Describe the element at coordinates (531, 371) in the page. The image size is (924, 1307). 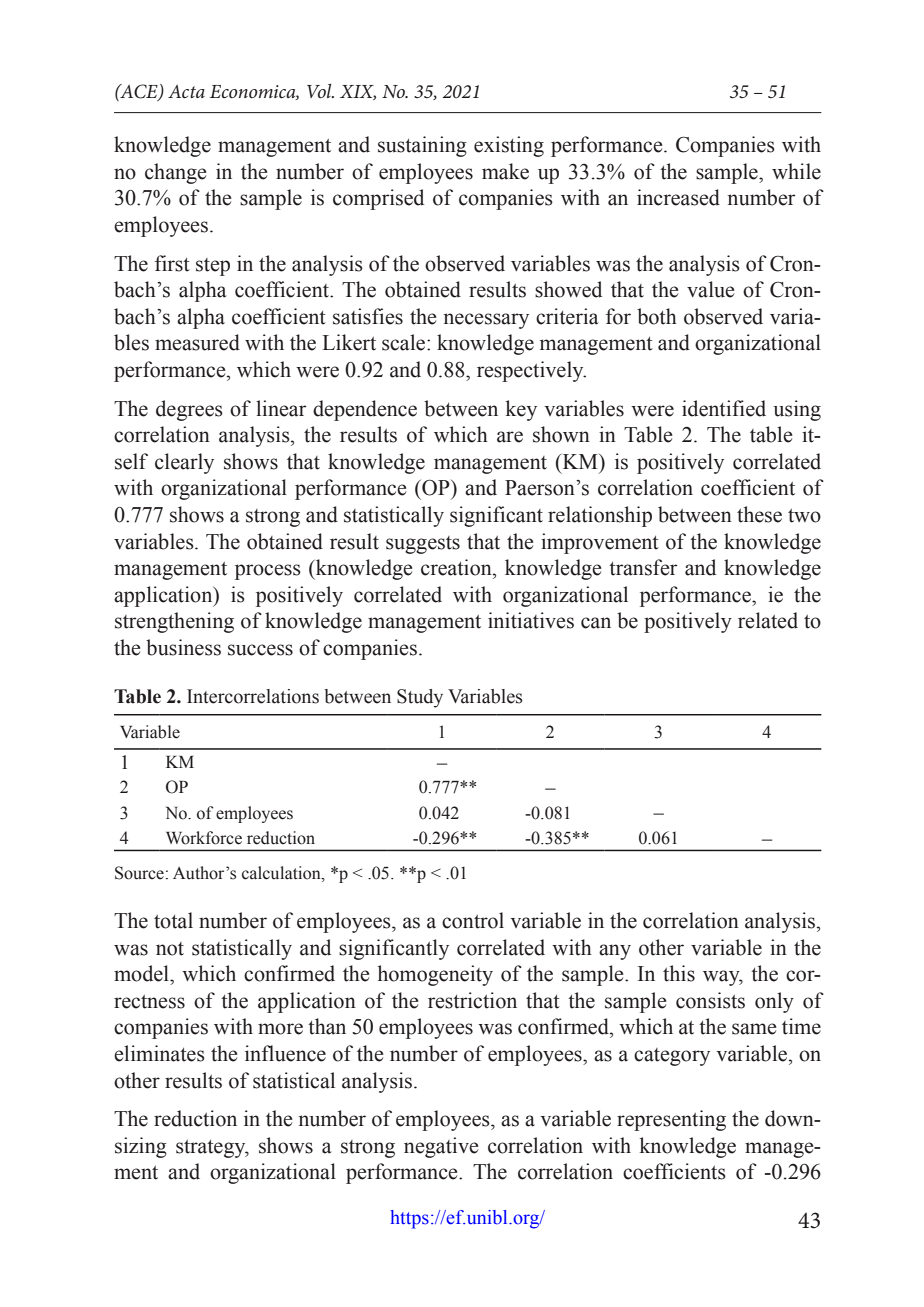
I see `respectively` at that location.
